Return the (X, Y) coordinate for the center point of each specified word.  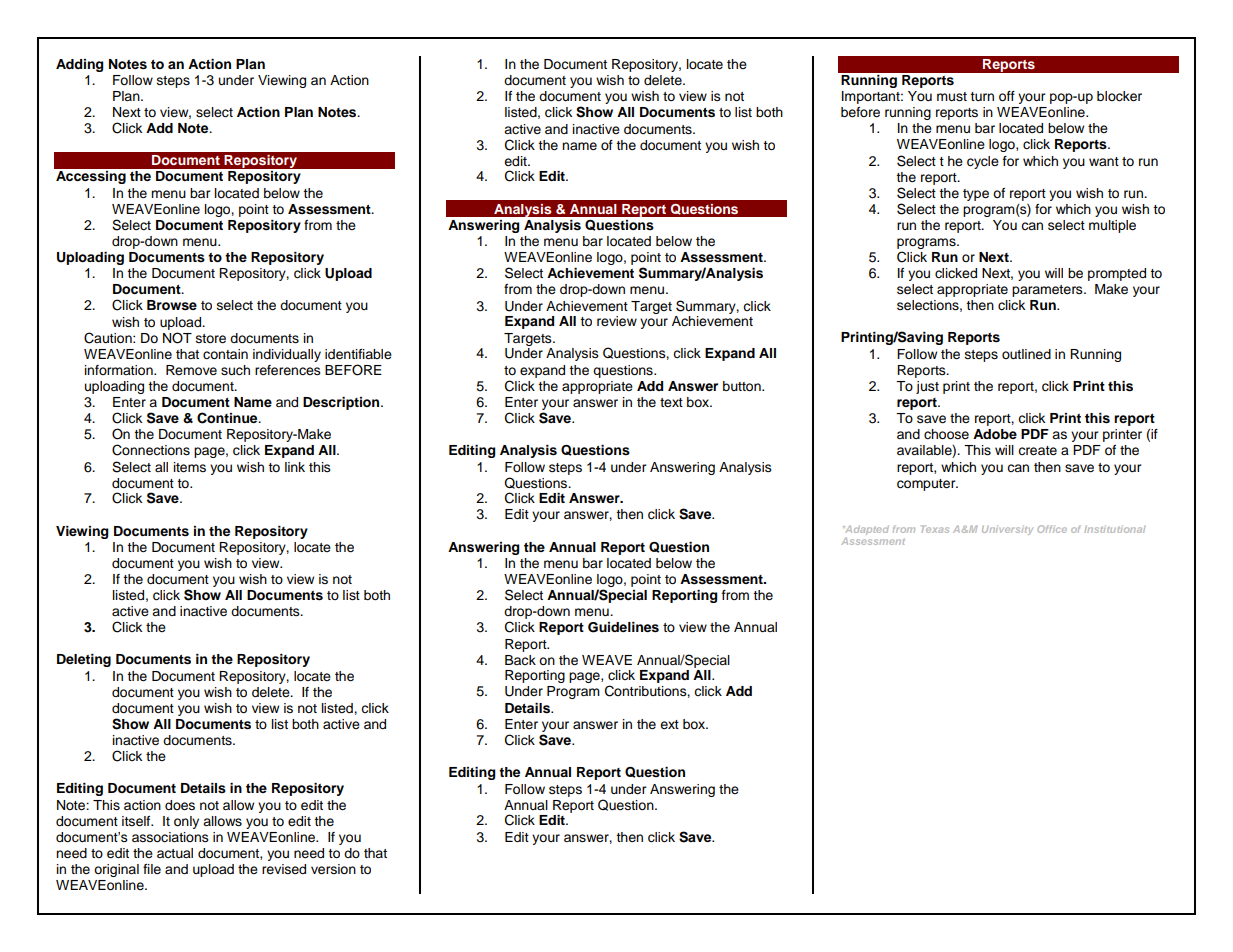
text (671, 402)
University (1007, 530)
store (211, 339)
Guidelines (623, 627)
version (333, 869)
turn (982, 96)
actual (175, 853)
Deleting (84, 660)
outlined (1026, 354)
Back (520, 660)
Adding (80, 65)
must (952, 97)
